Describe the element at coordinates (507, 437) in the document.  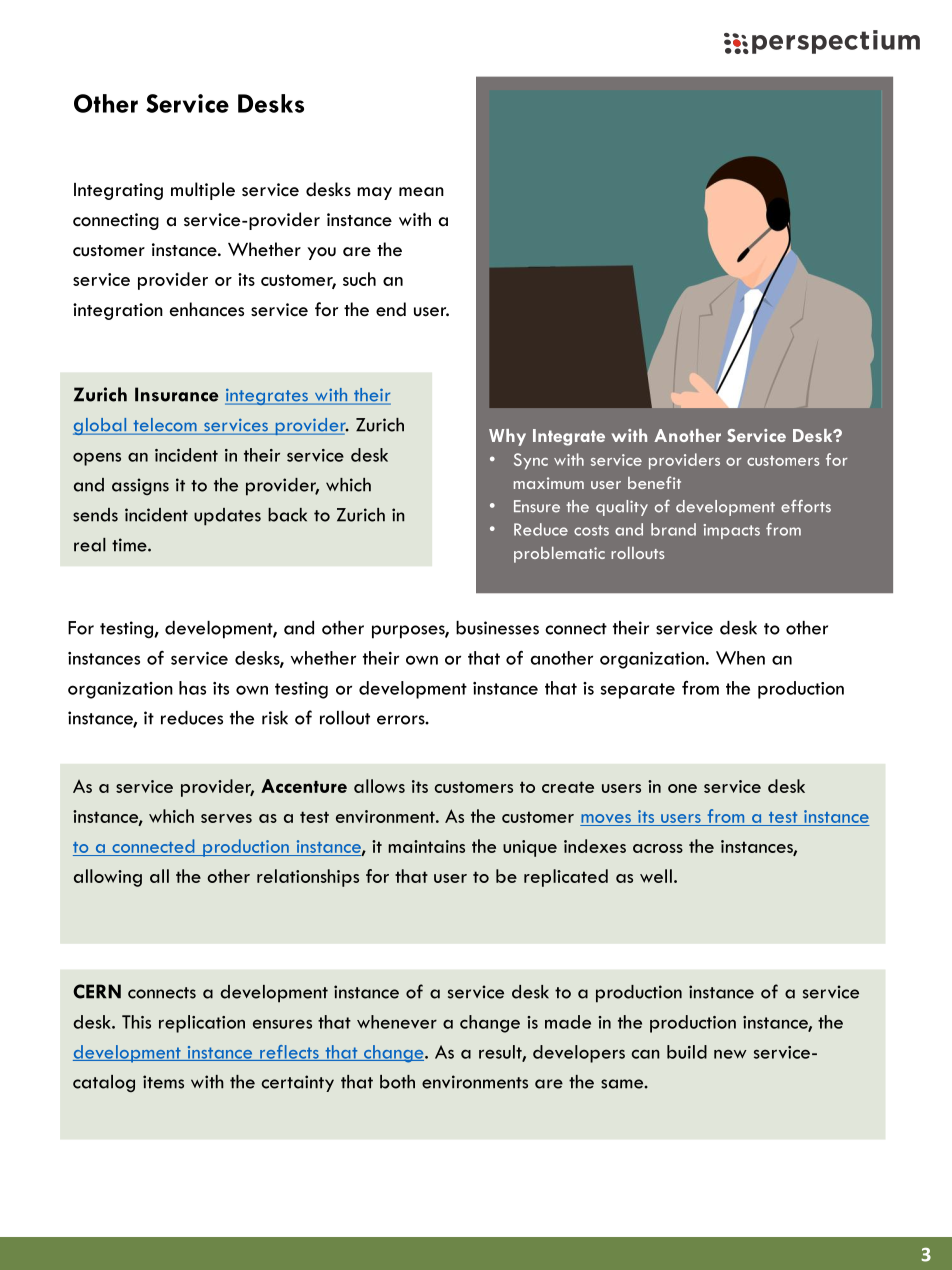
I see `Why` at that location.
